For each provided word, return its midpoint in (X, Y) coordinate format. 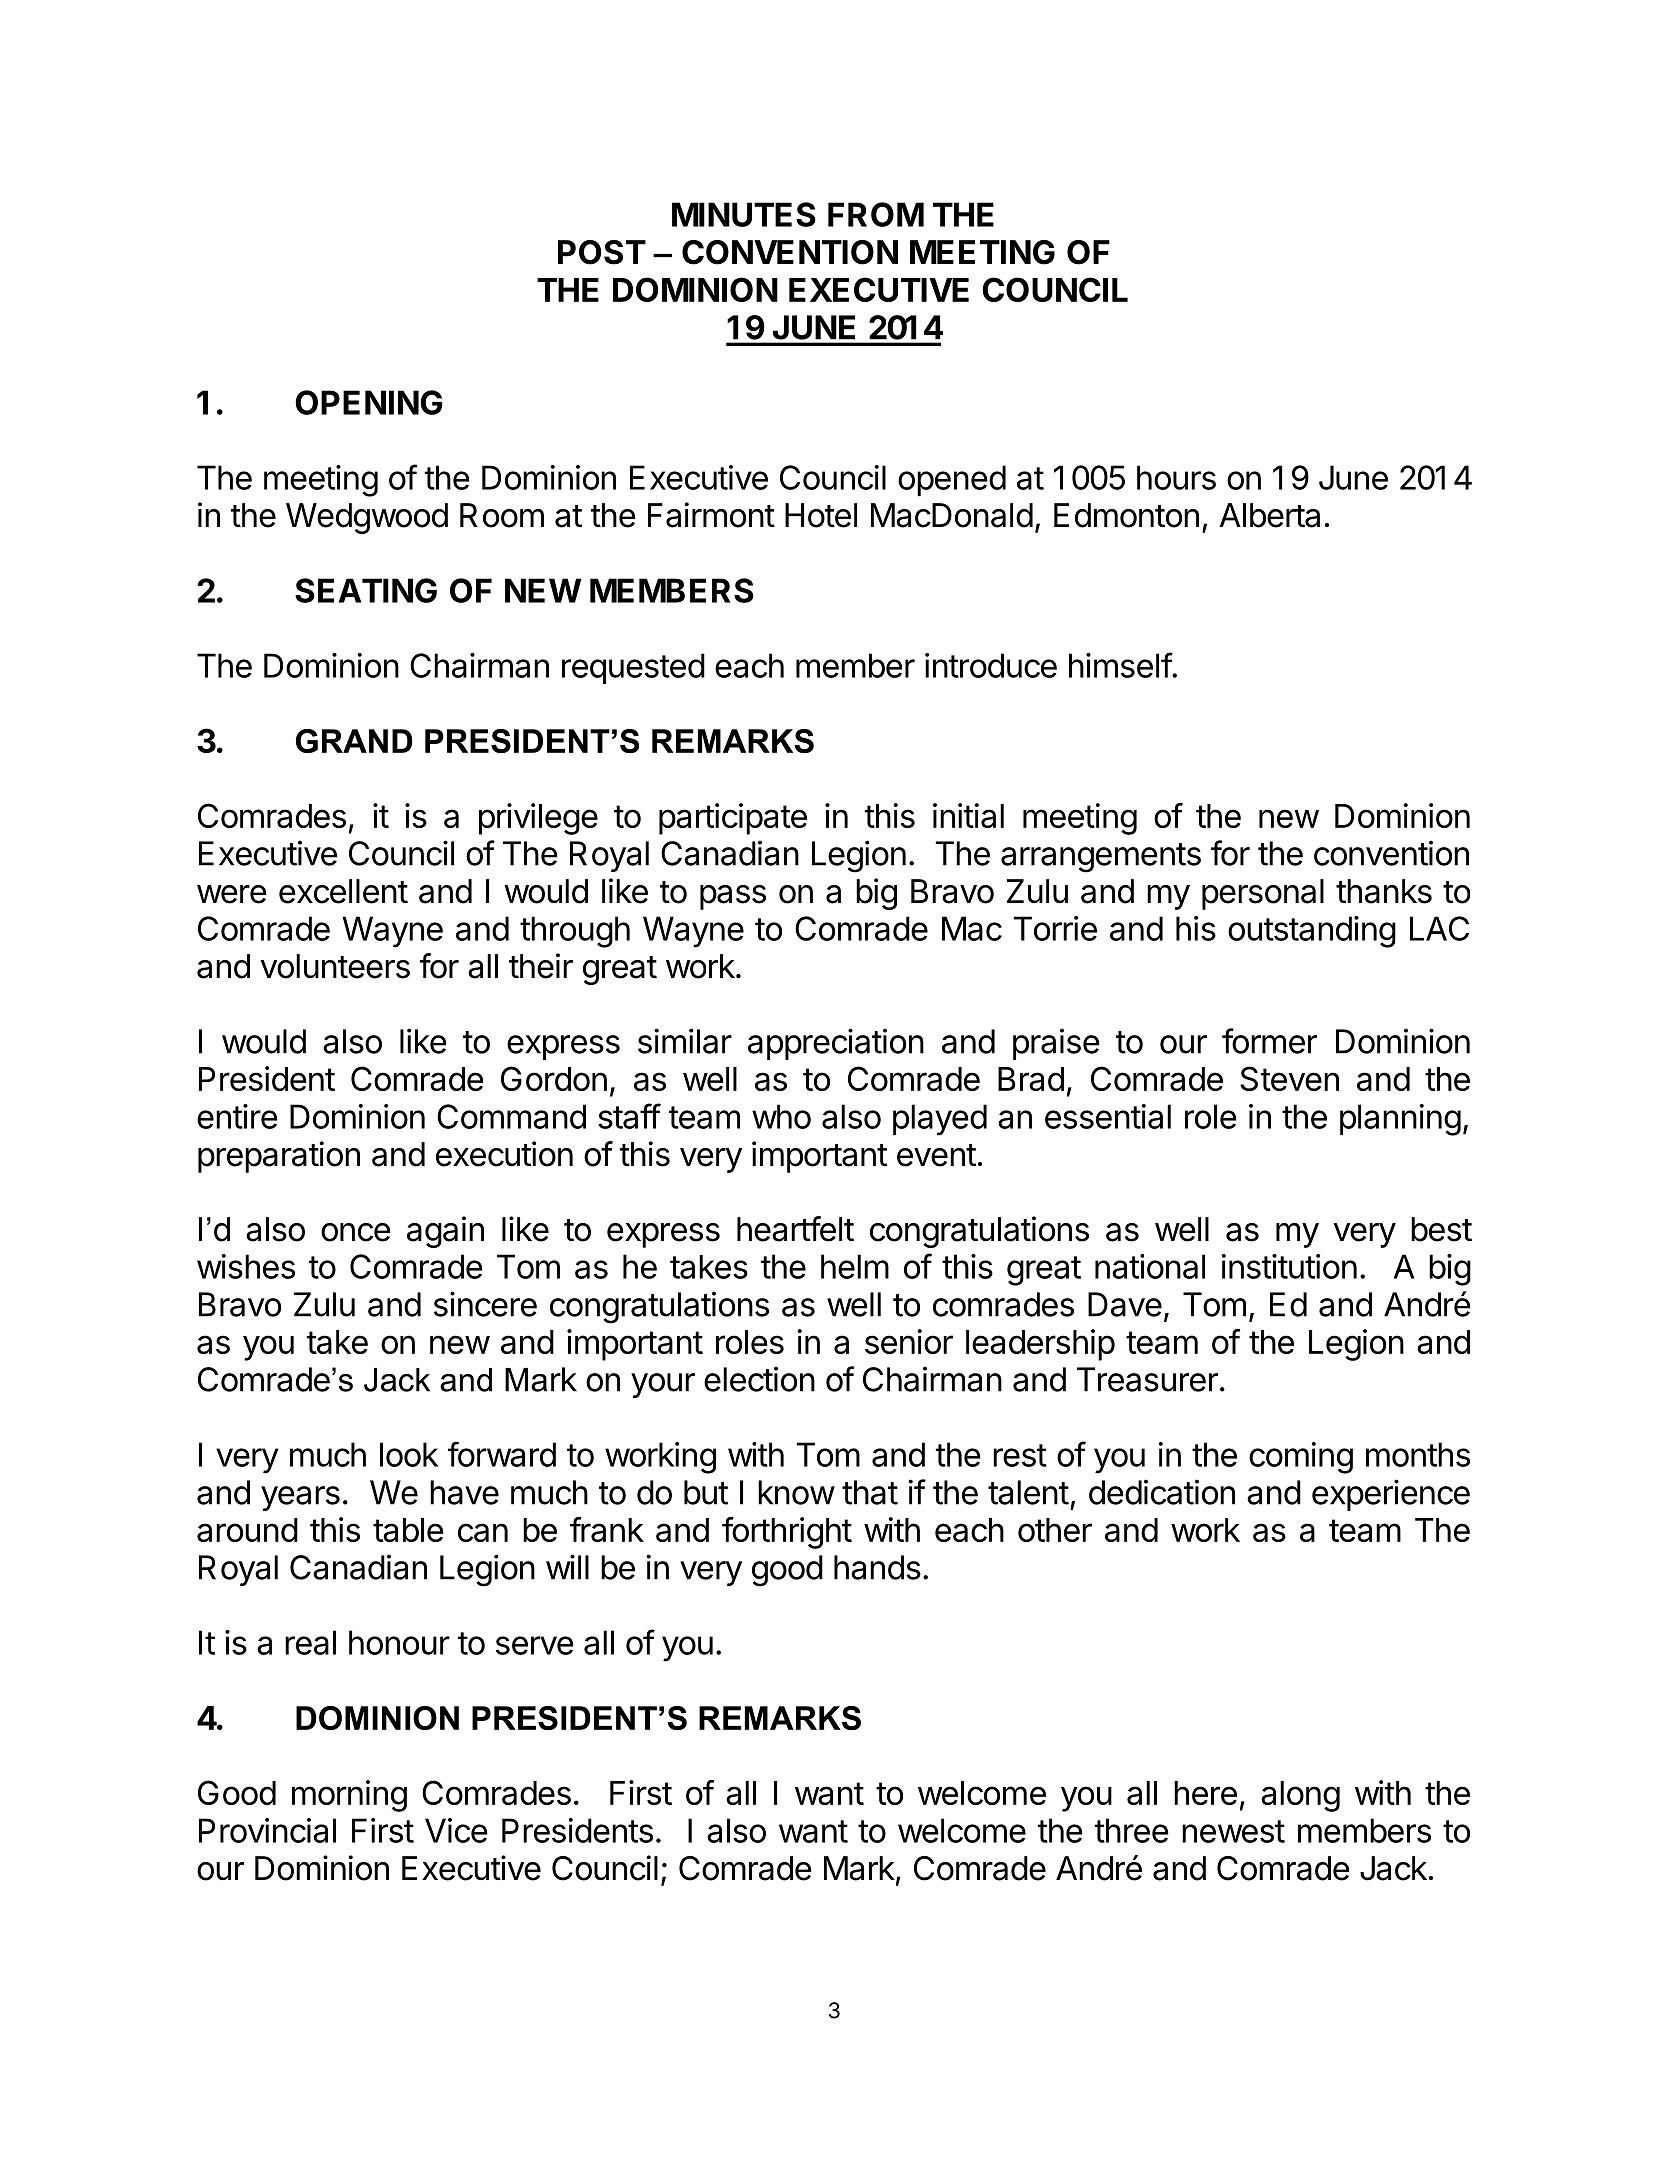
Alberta (1269, 515)
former (1269, 1041)
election (759, 1379)
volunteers (335, 966)
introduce (991, 665)
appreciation (836, 1044)
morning (349, 1796)
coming (1301, 1458)
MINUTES (744, 214)
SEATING (366, 590)
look (409, 1454)
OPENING (369, 402)
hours (1176, 477)
